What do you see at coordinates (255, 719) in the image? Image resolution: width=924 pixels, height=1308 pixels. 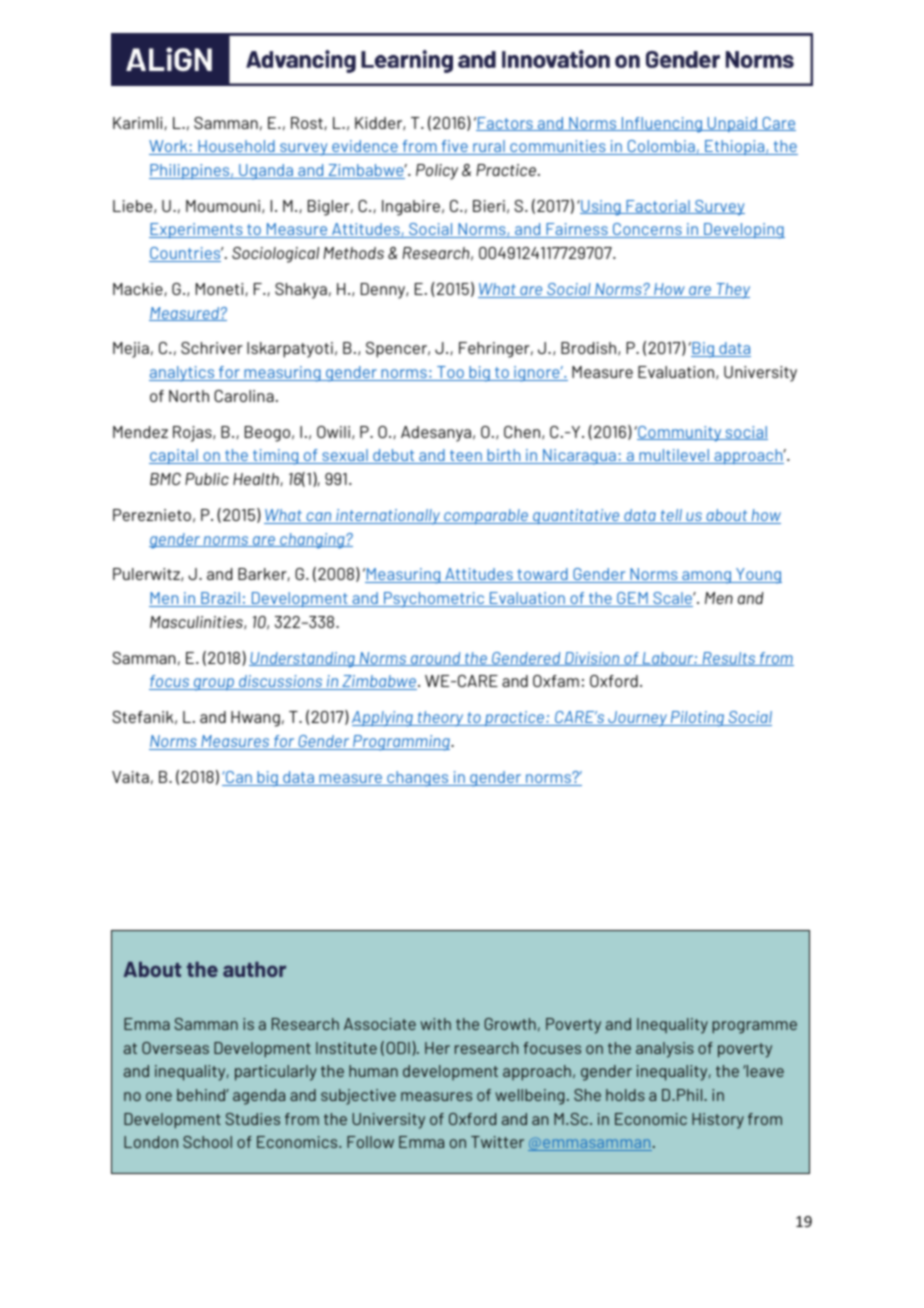 I see `Hwang` at bounding box center [255, 719].
